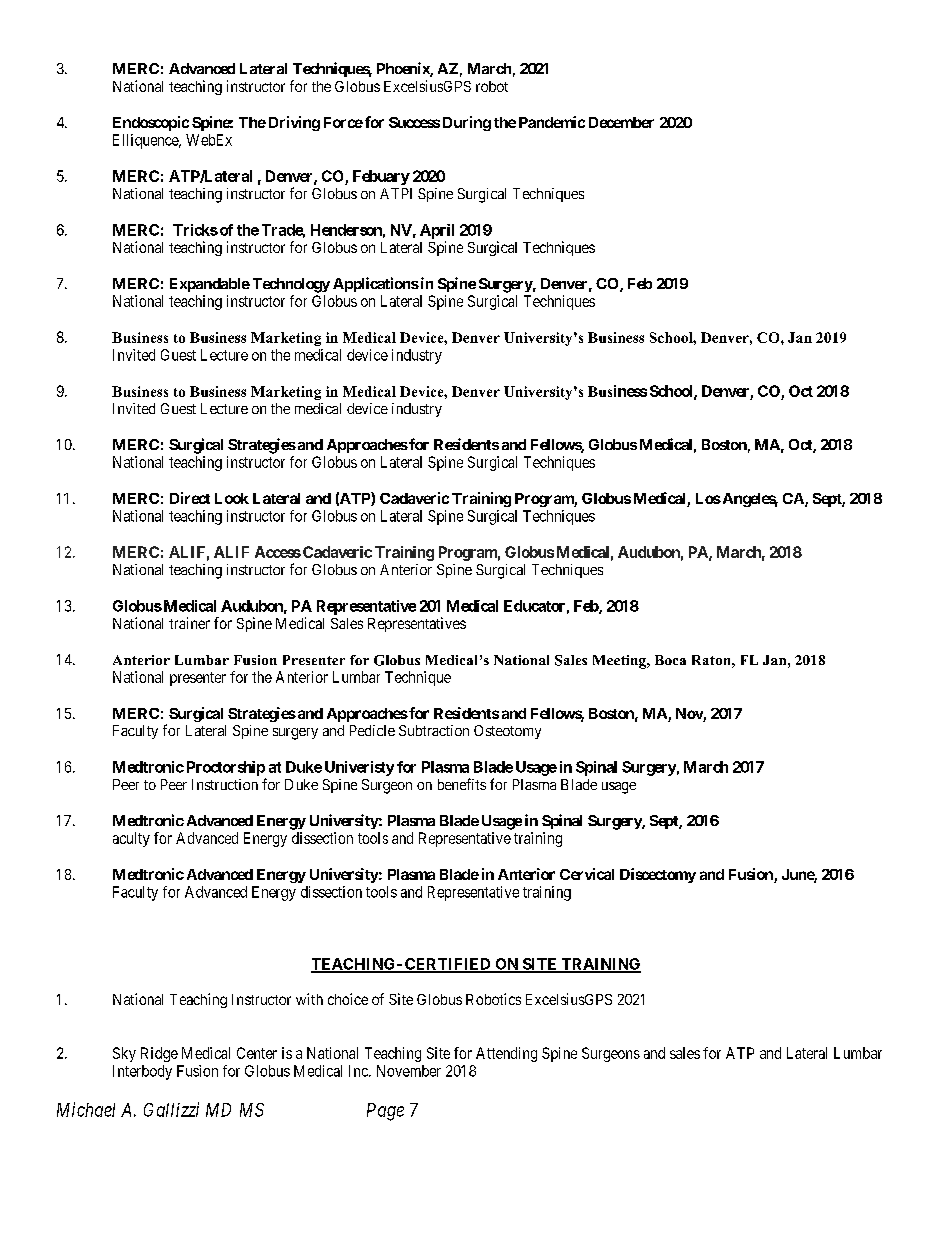  I want to click on Endoscopic, so click(151, 123).
